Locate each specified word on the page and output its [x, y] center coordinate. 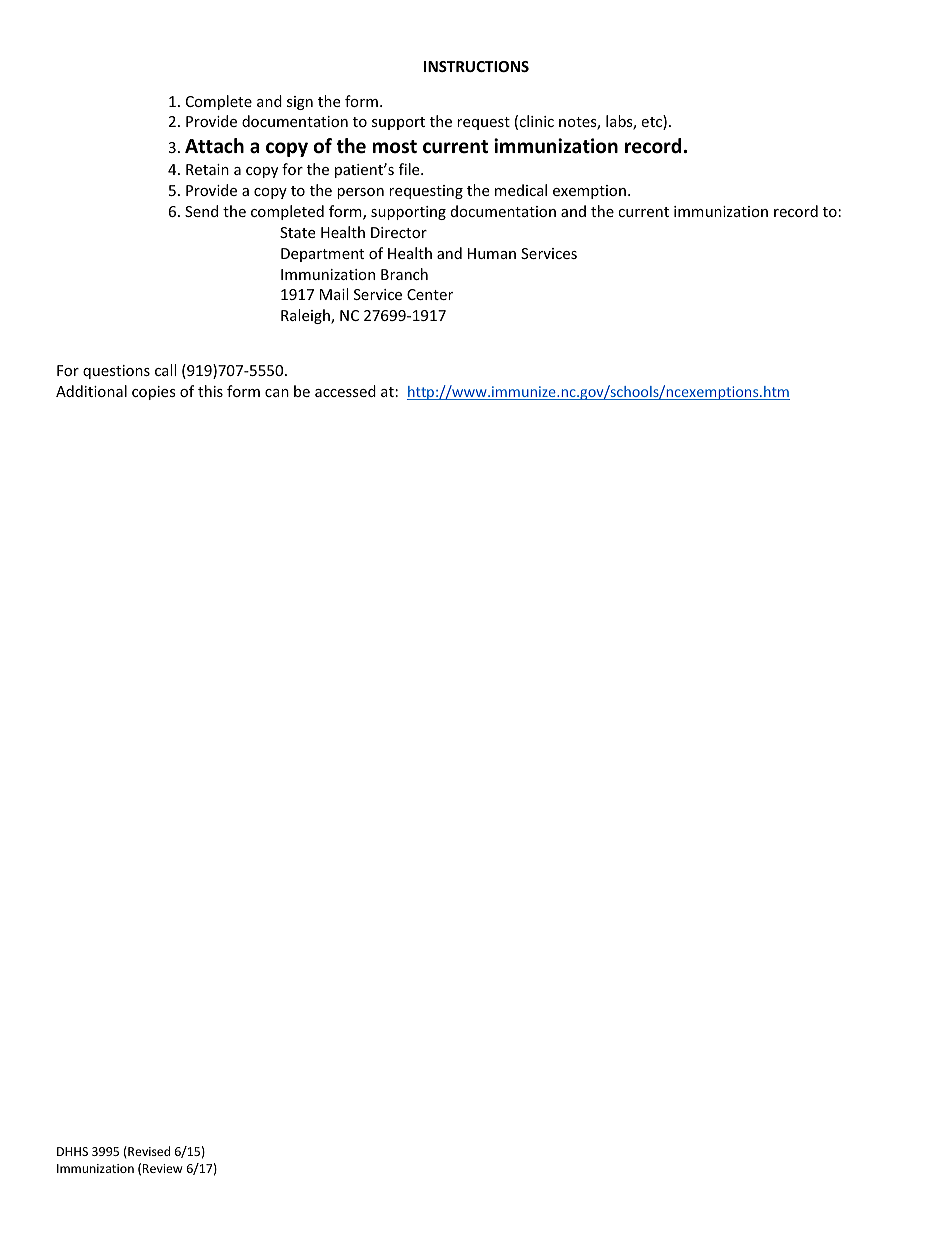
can [277, 393]
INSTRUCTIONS [476, 66]
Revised [148, 1151]
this [210, 391]
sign [300, 103]
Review [162, 1168]
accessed [345, 391]
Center [430, 294]
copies [154, 393]
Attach [214, 146]
